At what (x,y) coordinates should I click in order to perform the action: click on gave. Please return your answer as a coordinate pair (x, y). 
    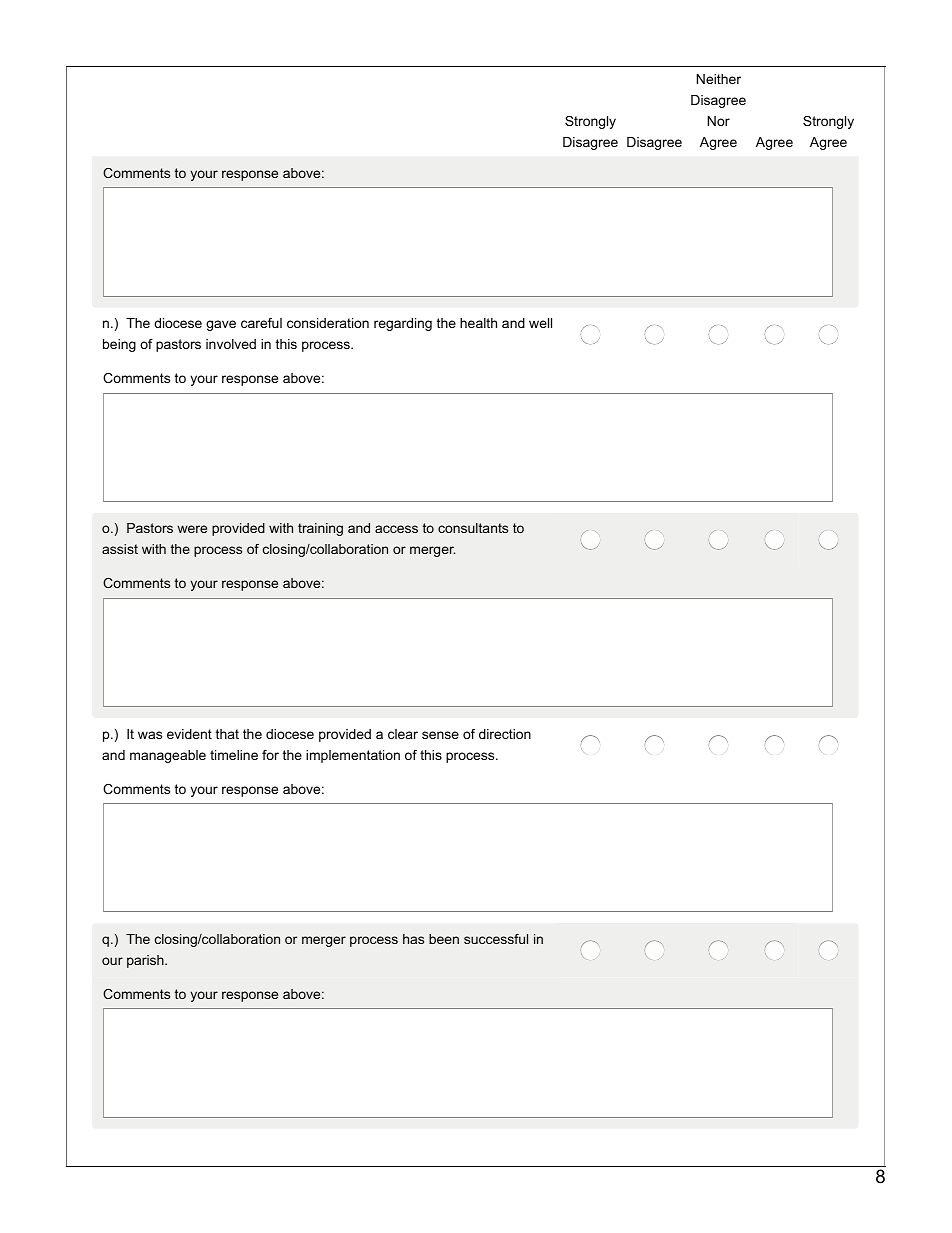
    Looking at the image, I should click on (221, 325).
